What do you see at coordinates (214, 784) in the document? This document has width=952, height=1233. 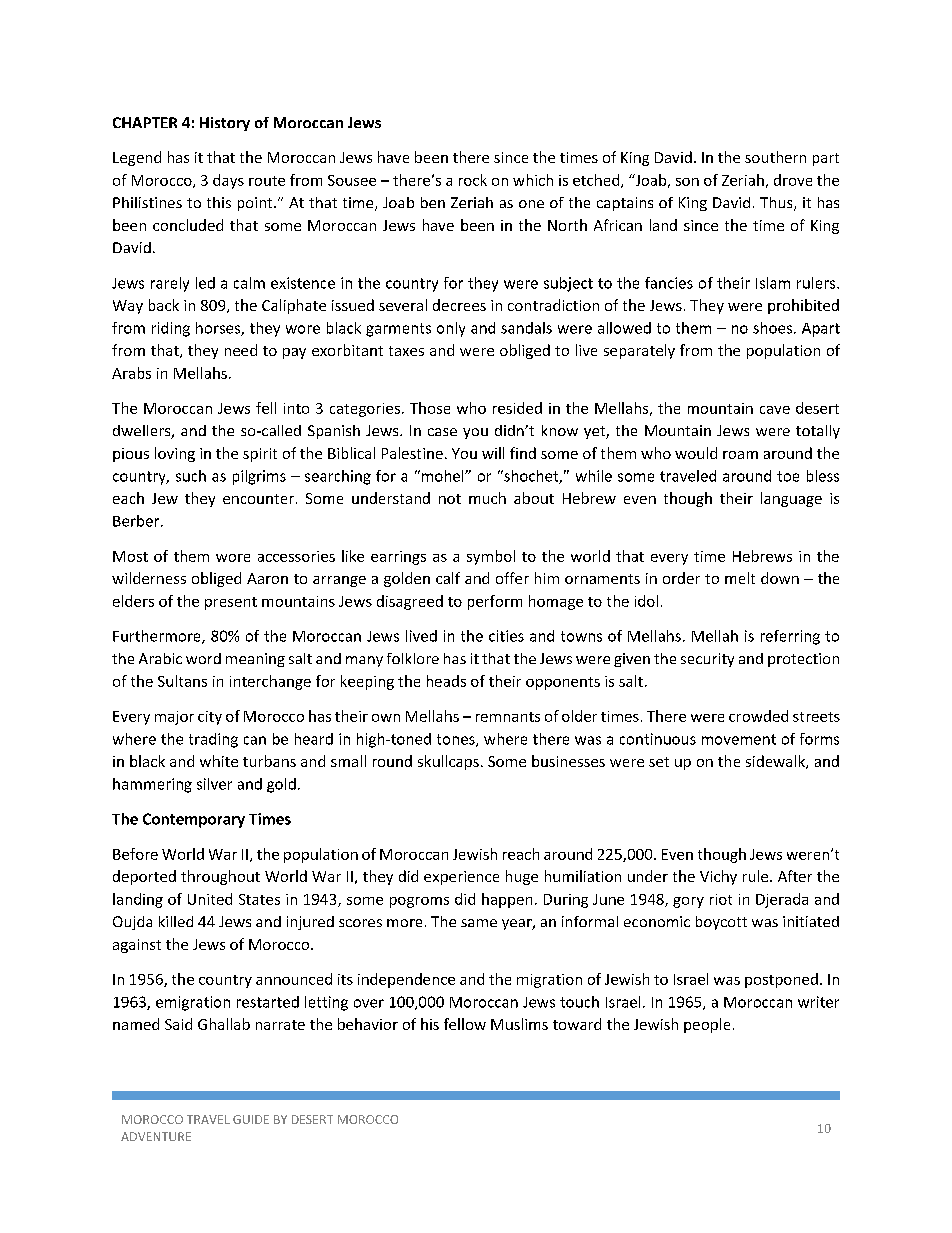 I see `silver` at bounding box center [214, 784].
